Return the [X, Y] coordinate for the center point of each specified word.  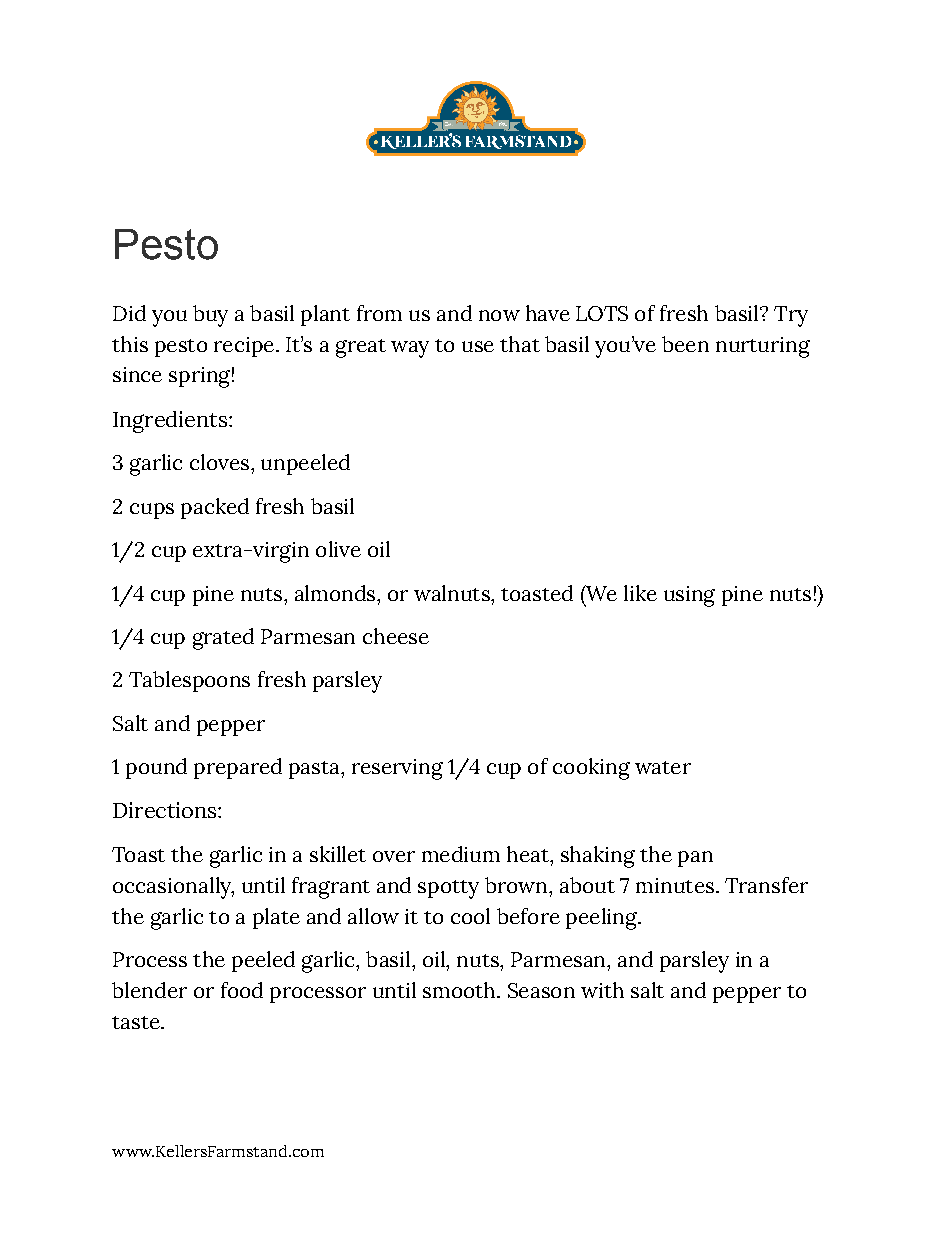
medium [461, 854]
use [478, 346]
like [640, 593]
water [663, 767]
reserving [397, 769]
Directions [166, 810]
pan [695, 859]
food [242, 990]
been [685, 344]
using [689, 596]
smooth [460, 990]
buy [210, 316]
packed [215, 508]
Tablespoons [189, 681]
